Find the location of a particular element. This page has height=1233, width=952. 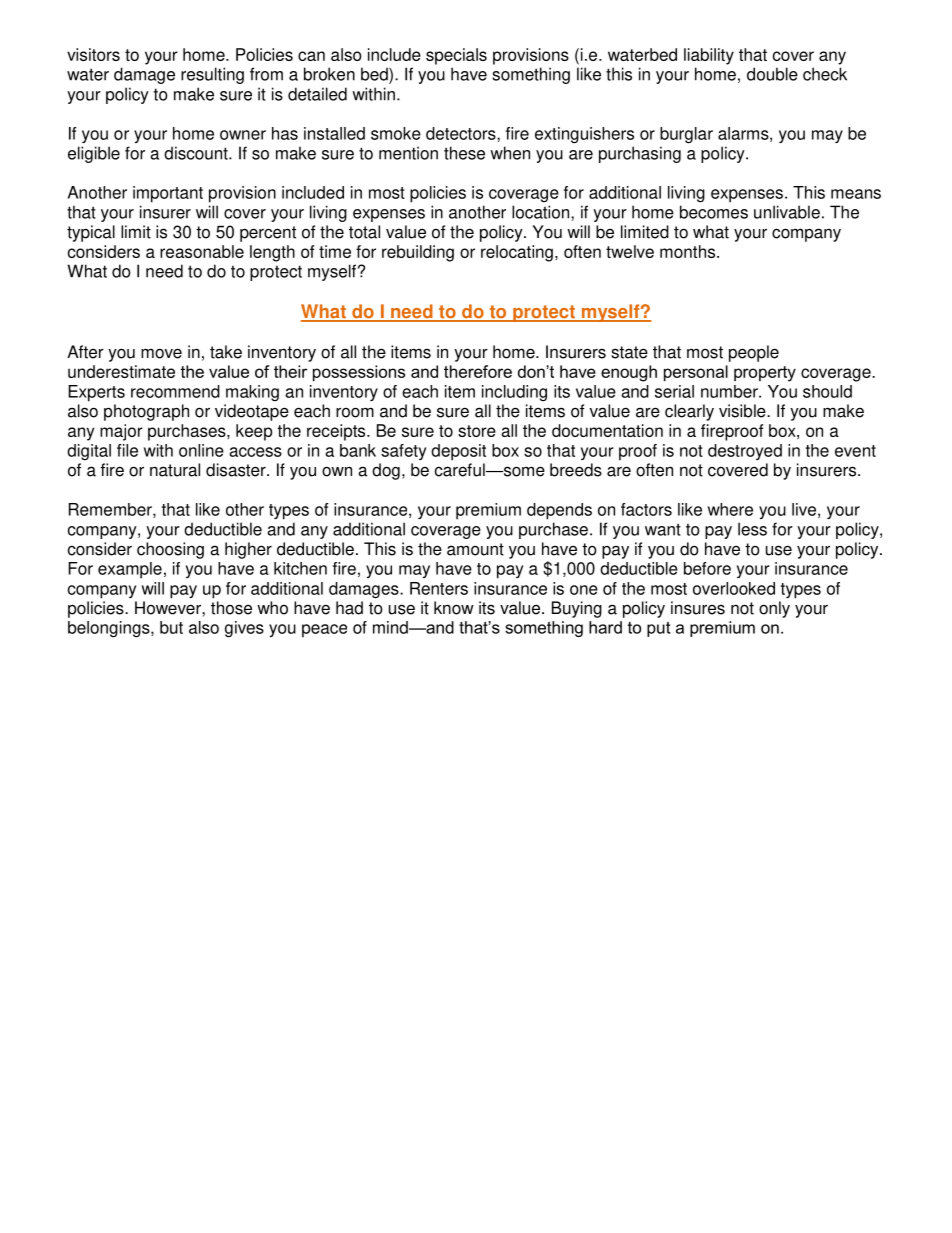

deposit is located at coordinates (458, 452).
